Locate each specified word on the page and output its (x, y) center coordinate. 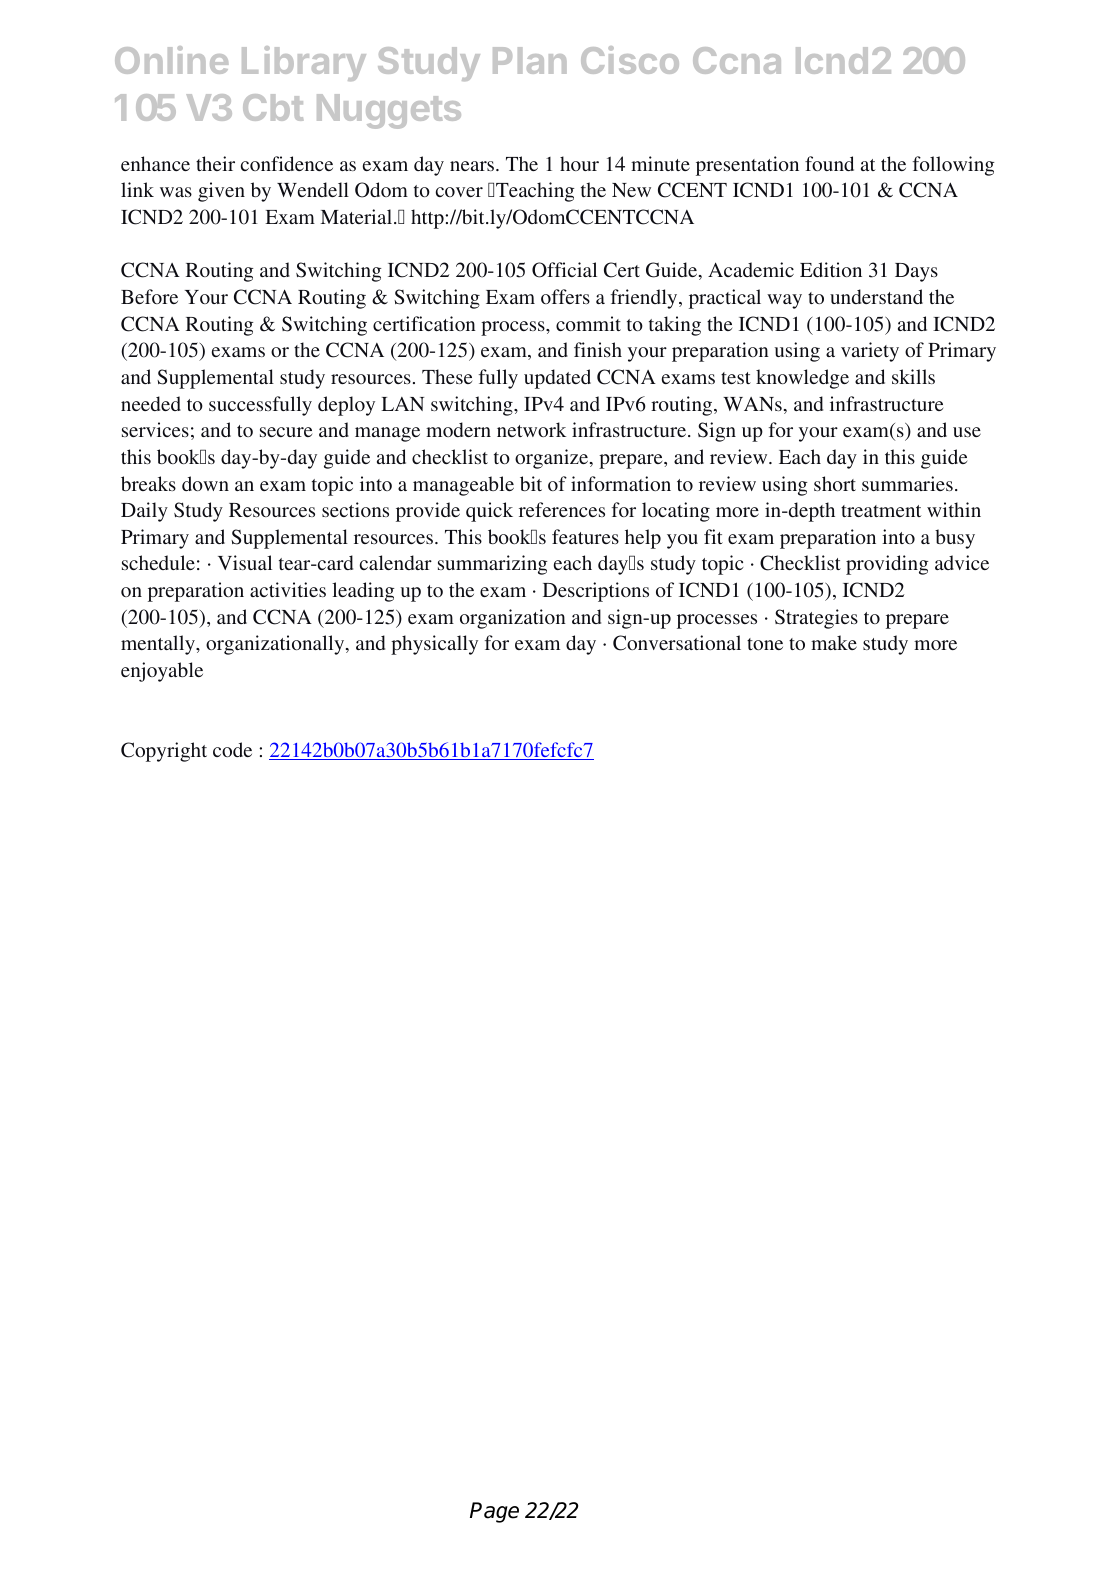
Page (494, 1512)
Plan (530, 60)
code (232, 749)
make (834, 642)
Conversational (677, 643)
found (829, 163)
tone (765, 644)
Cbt (273, 107)
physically (434, 645)
